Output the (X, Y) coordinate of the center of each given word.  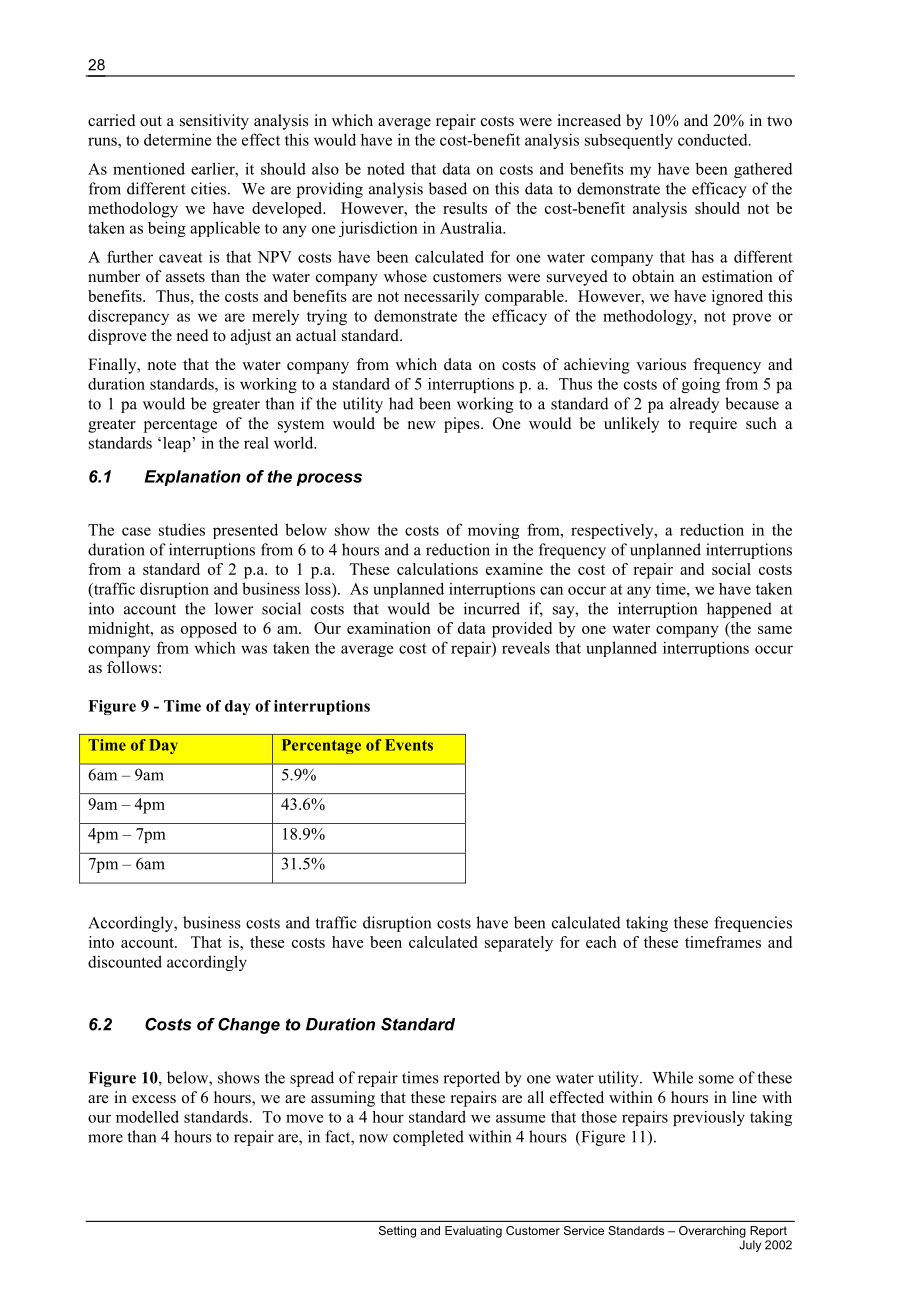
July (750, 1246)
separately (519, 944)
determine (178, 139)
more (105, 1138)
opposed (209, 630)
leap (178, 444)
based (448, 188)
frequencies (753, 924)
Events (409, 745)
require (713, 425)
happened (739, 610)
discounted (125, 961)
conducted (714, 140)
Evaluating (473, 1232)
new (422, 425)
